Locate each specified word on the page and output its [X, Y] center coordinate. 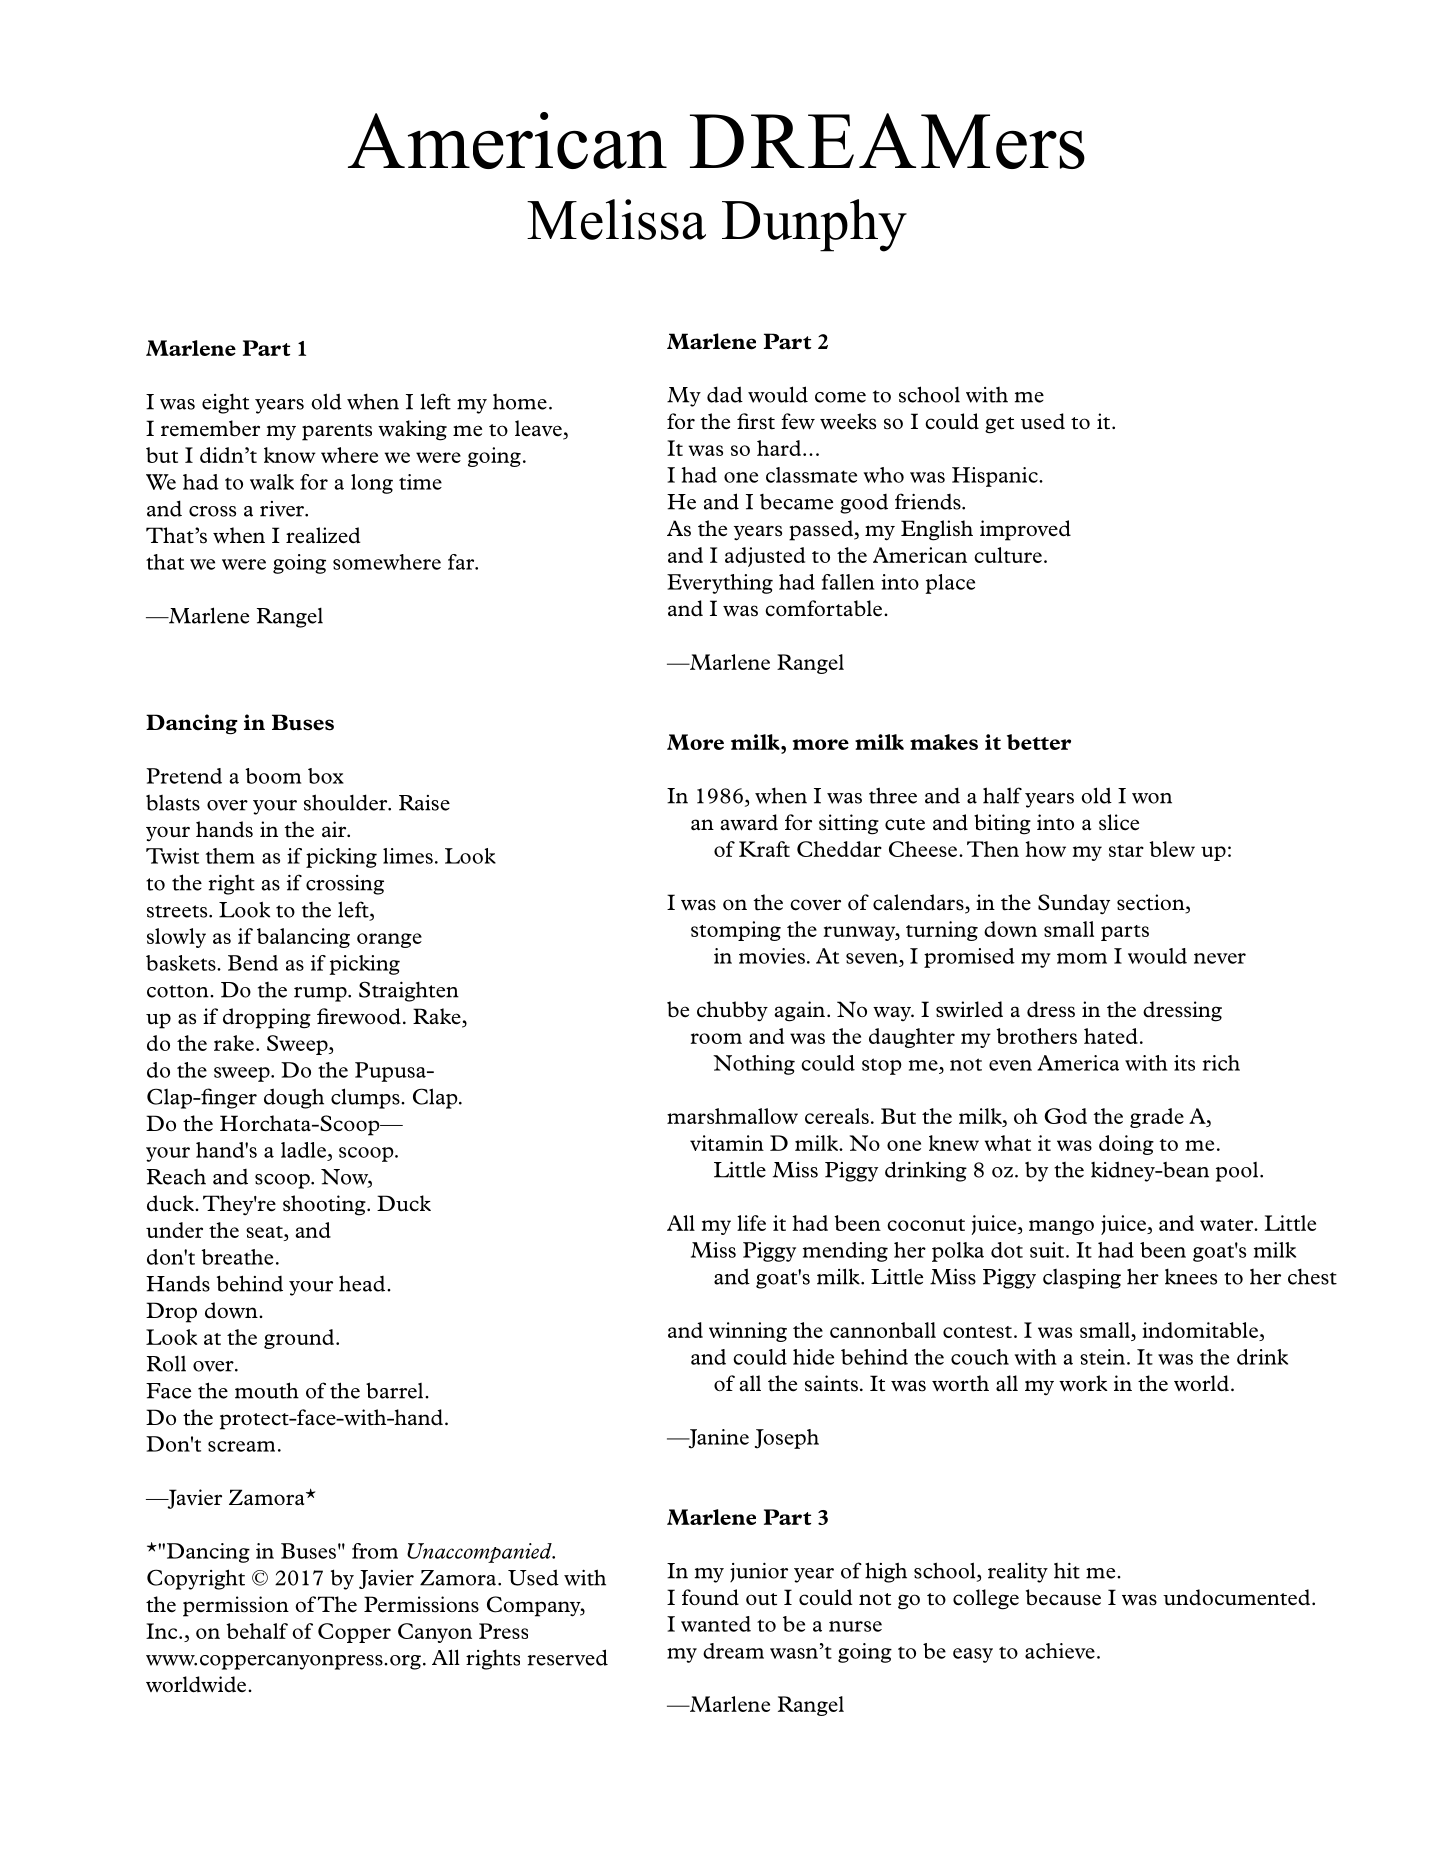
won [1152, 798]
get [999, 425]
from [375, 1551]
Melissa [616, 219]
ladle [303, 1150]
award [749, 822]
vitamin [727, 1143]
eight [225, 403]
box [326, 776]
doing [1126, 1145]
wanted [716, 1624]
